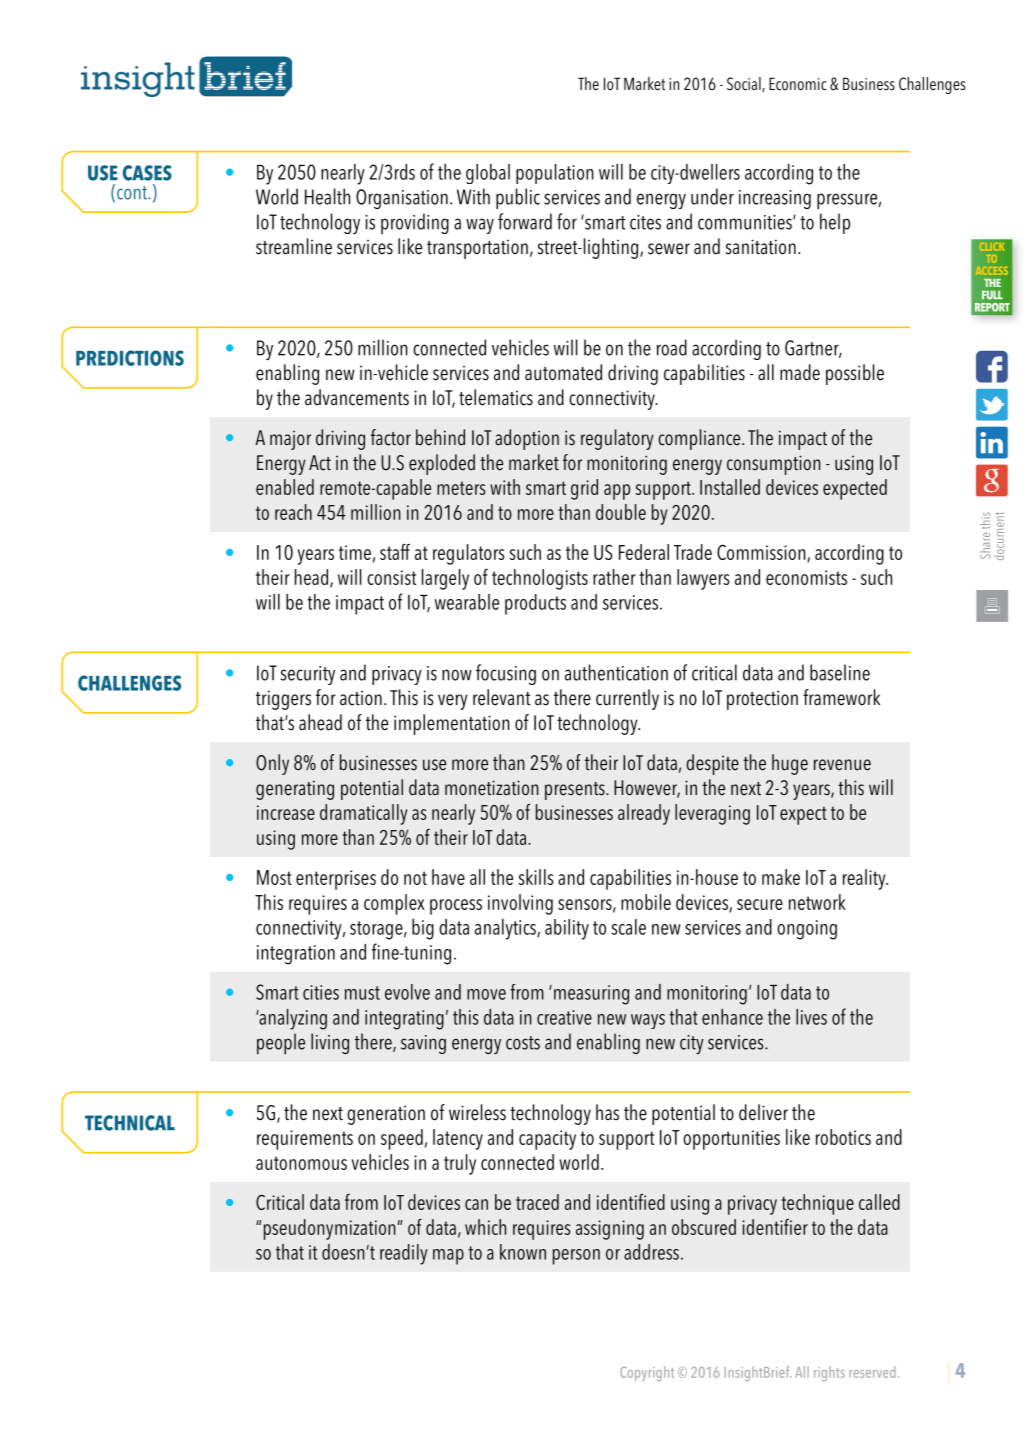 This image has height=1444, width=1028. I want to click on readily, so click(404, 1254).
